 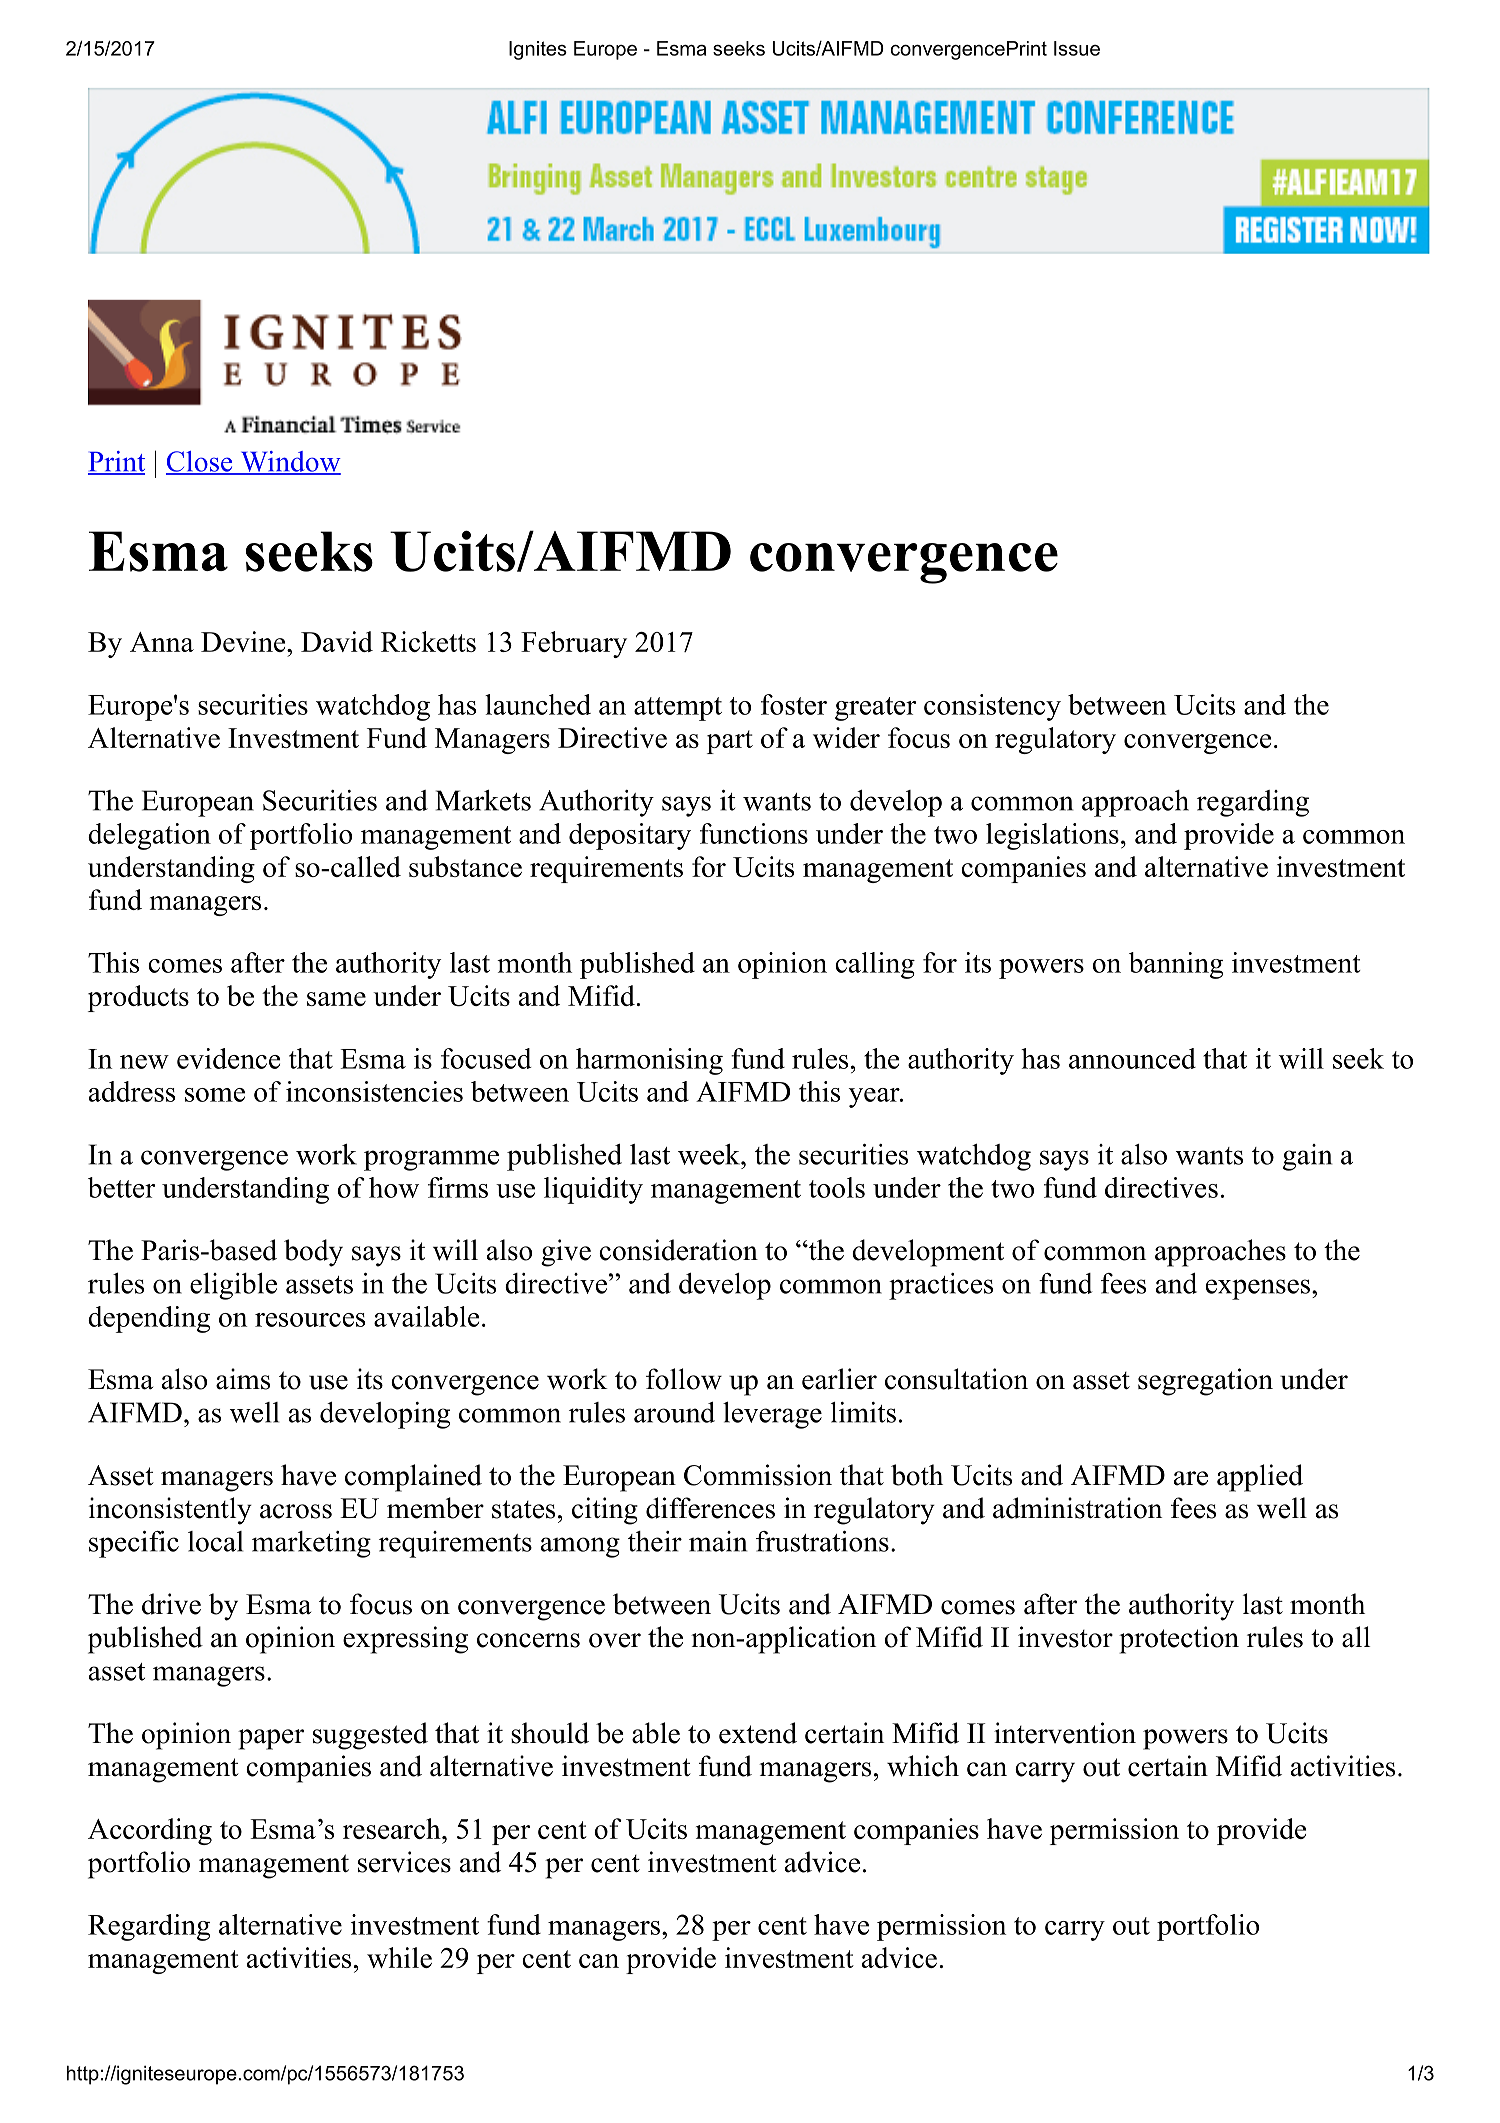 What do you see at coordinates (1176, 965) in the page?
I see `banning` at bounding box center [1176, 965].
